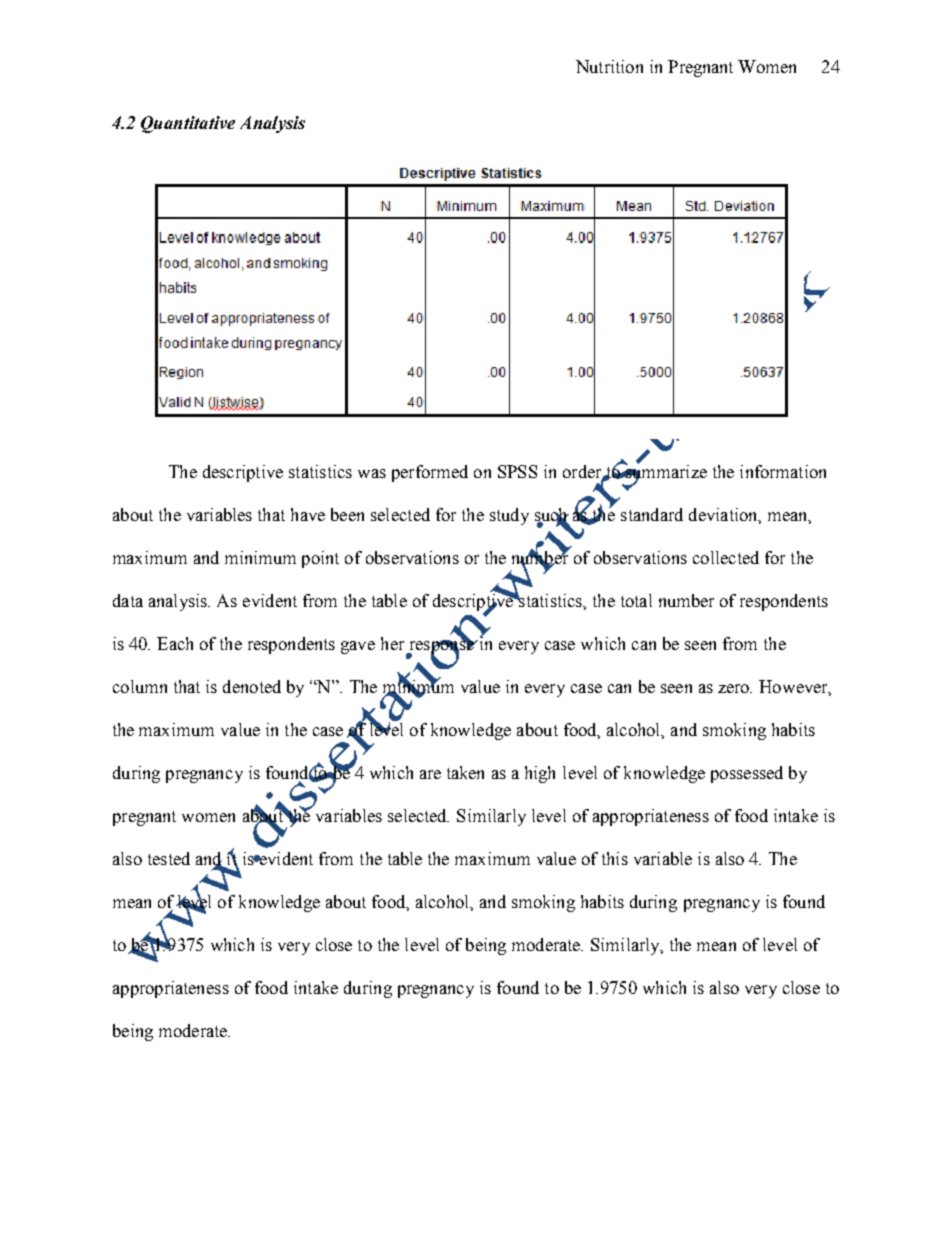 This screenshot has width=952, height=1233. Describe the element at coordinates (615, 858) in the screenshot. I see `this` at that location.
